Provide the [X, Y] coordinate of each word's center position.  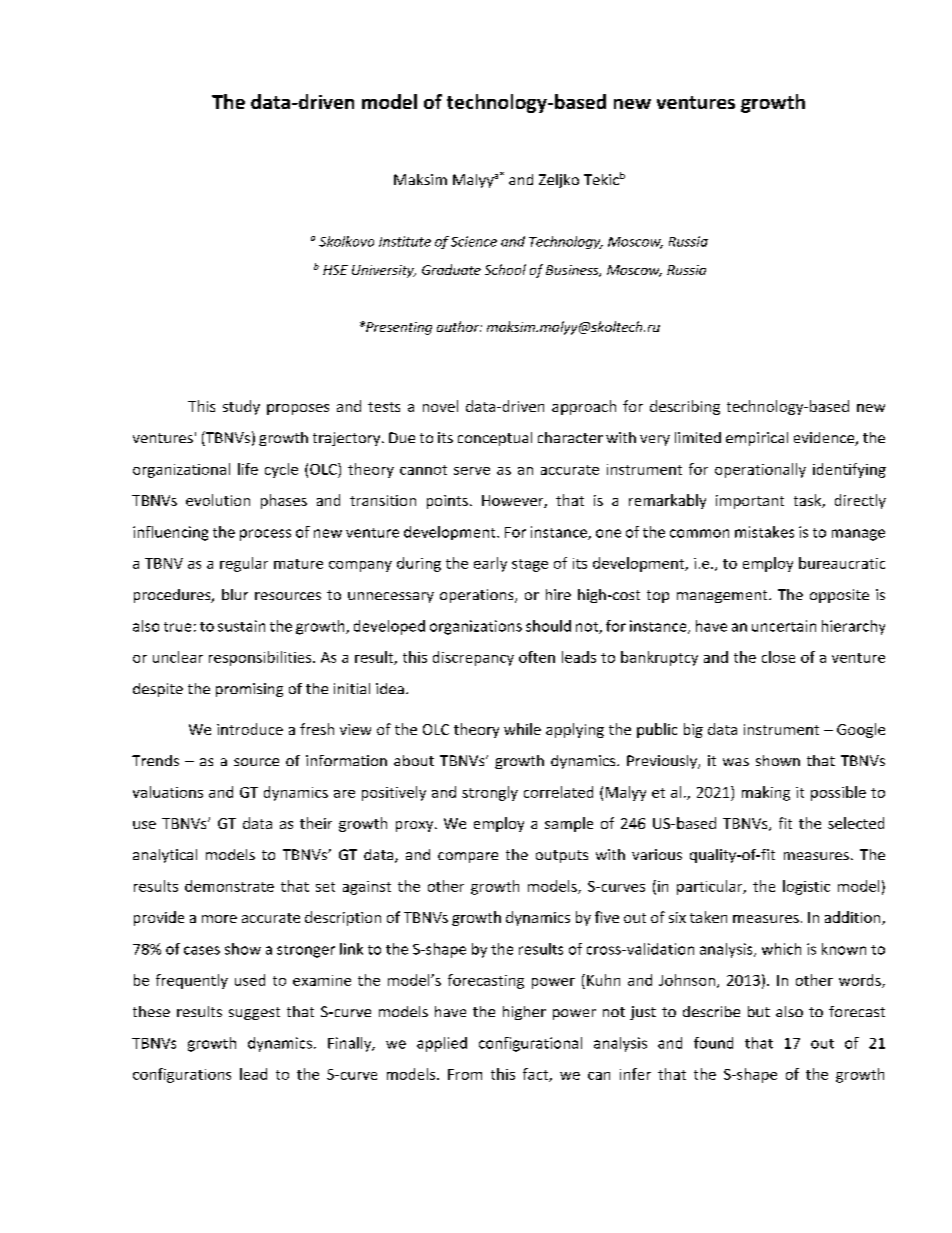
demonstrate [229, 886]
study [241, 407]
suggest [254, 1013]
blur [235, 594]
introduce [250, 729]
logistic [806, 887]
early [490, 564]
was [736, 762]
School [505, 269]
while [522, 729]
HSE [335, 270]
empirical [757, 439]
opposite [839, 596]
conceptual [495, 439]
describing [685, 407]
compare [468, 857]
